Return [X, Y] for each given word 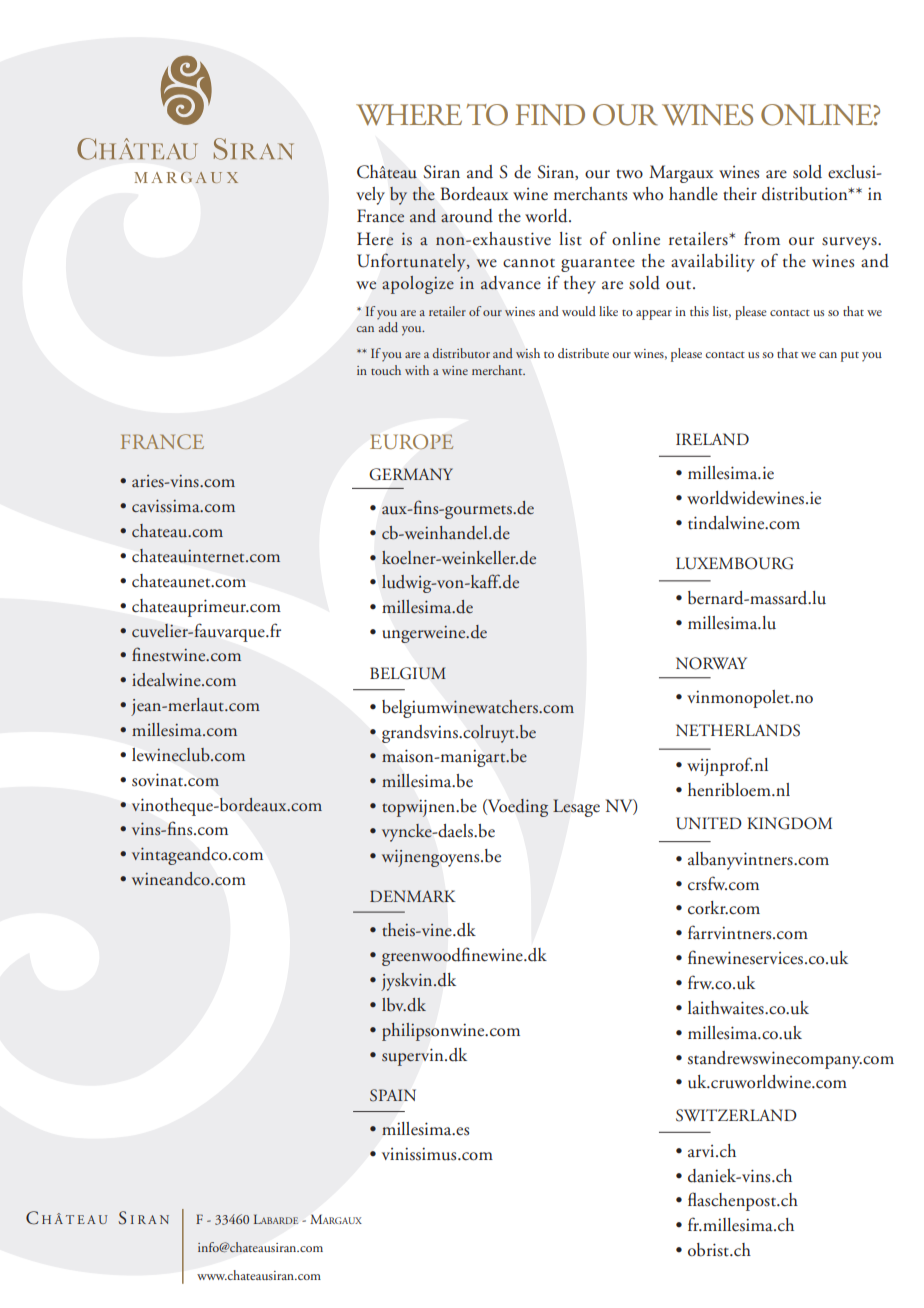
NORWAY [711, 663]
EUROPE [412, 442]
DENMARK [412, 896]
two [629, 174]
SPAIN [393, 1095]
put [850, 357]
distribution [806, 194]
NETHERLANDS [738, 730]
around [467, 216]
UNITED [709, 823]
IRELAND [712, 439]
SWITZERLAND [736, 1115]
